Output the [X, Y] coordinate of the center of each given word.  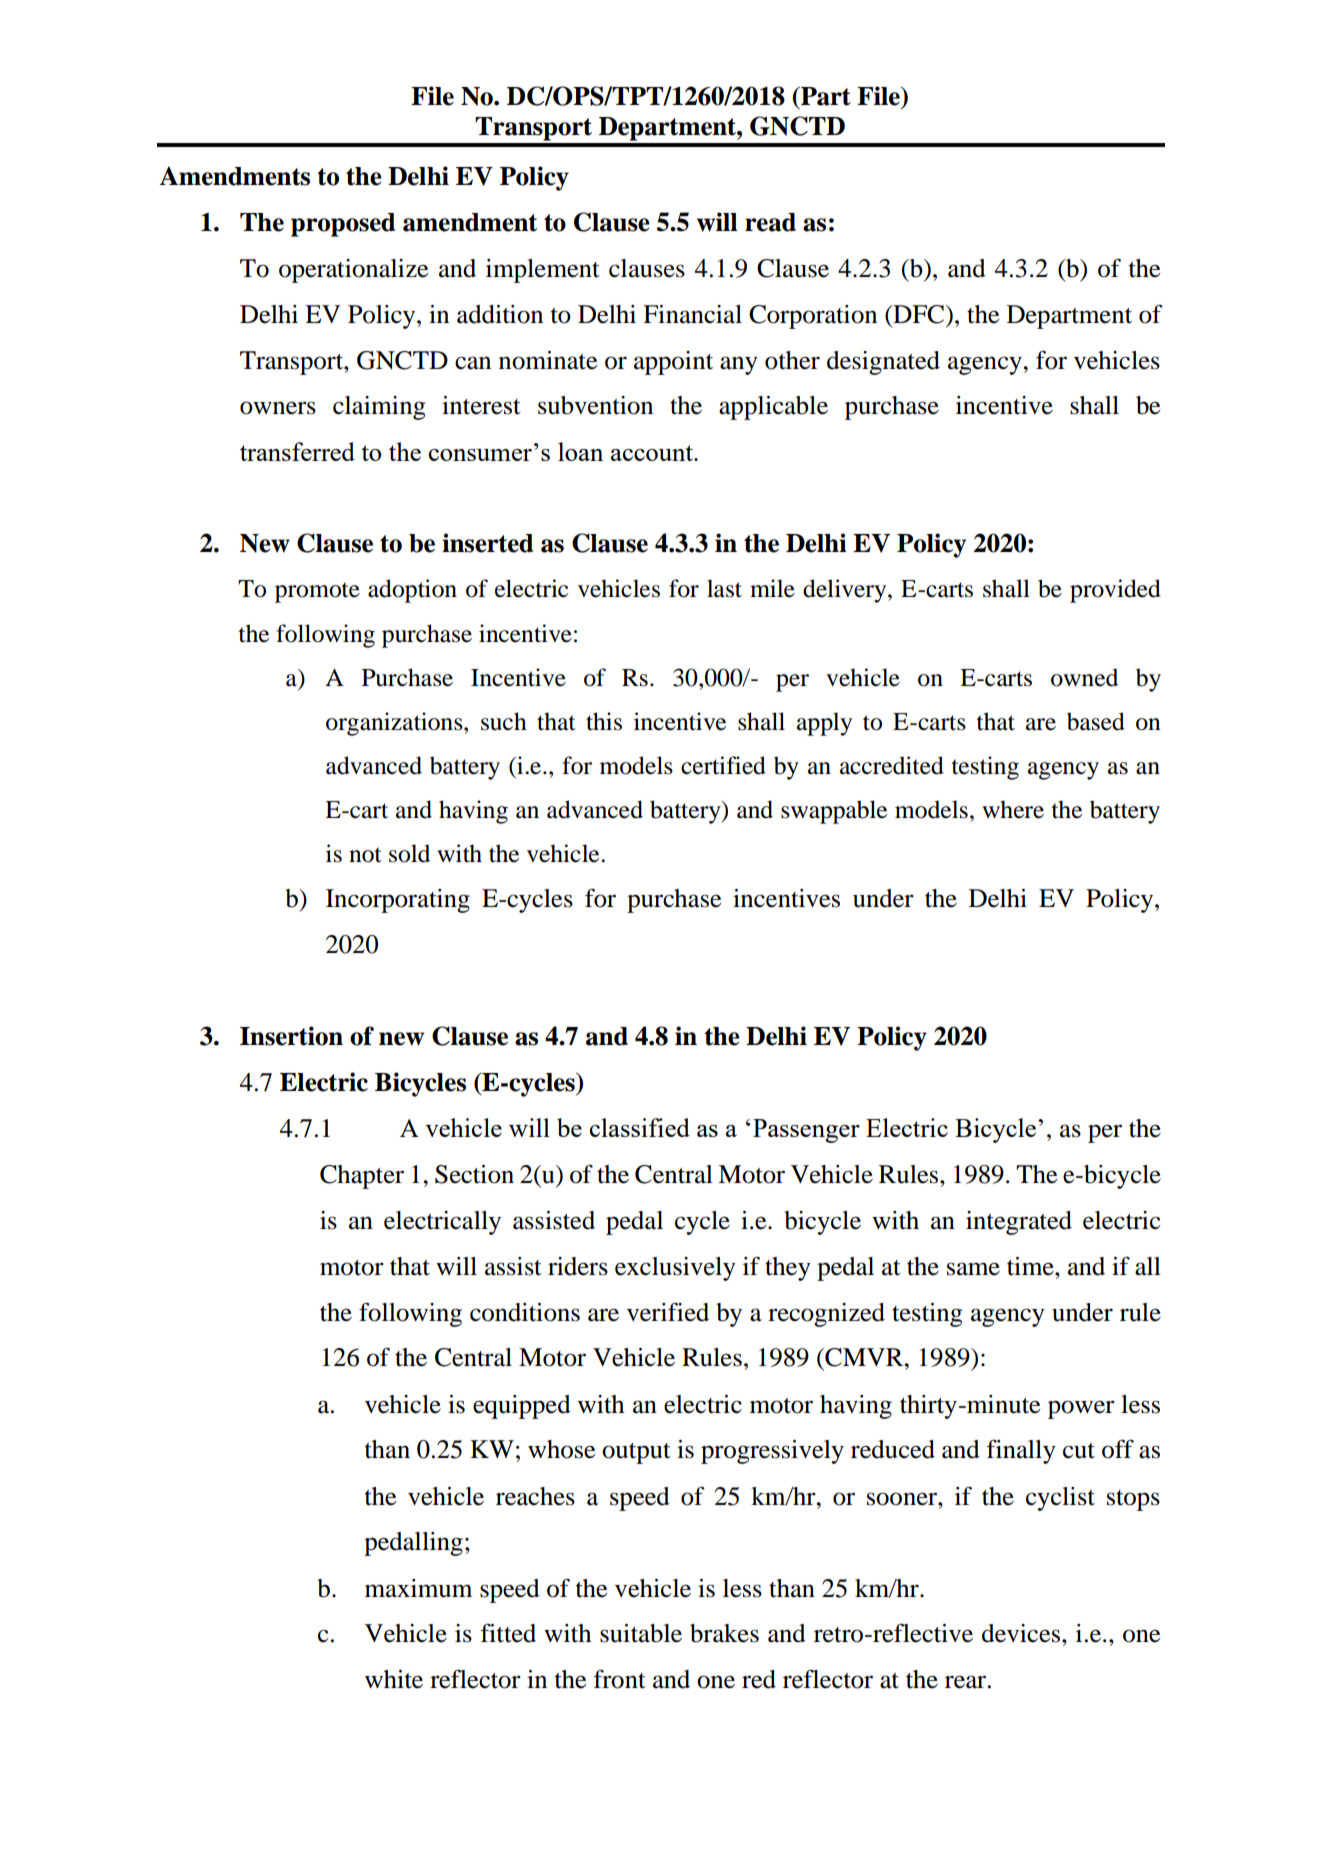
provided [1115, 591]
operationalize [353, 271]
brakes [724, 1633]
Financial [692, 314]
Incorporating [398, 901]
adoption [412, 591]
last [724, 588]
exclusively [675, 1269]
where [1013, 809]
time [1031, 1266]
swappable [834, 812]
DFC [919, 314]
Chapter [362, 1177]
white [394, 1679]
